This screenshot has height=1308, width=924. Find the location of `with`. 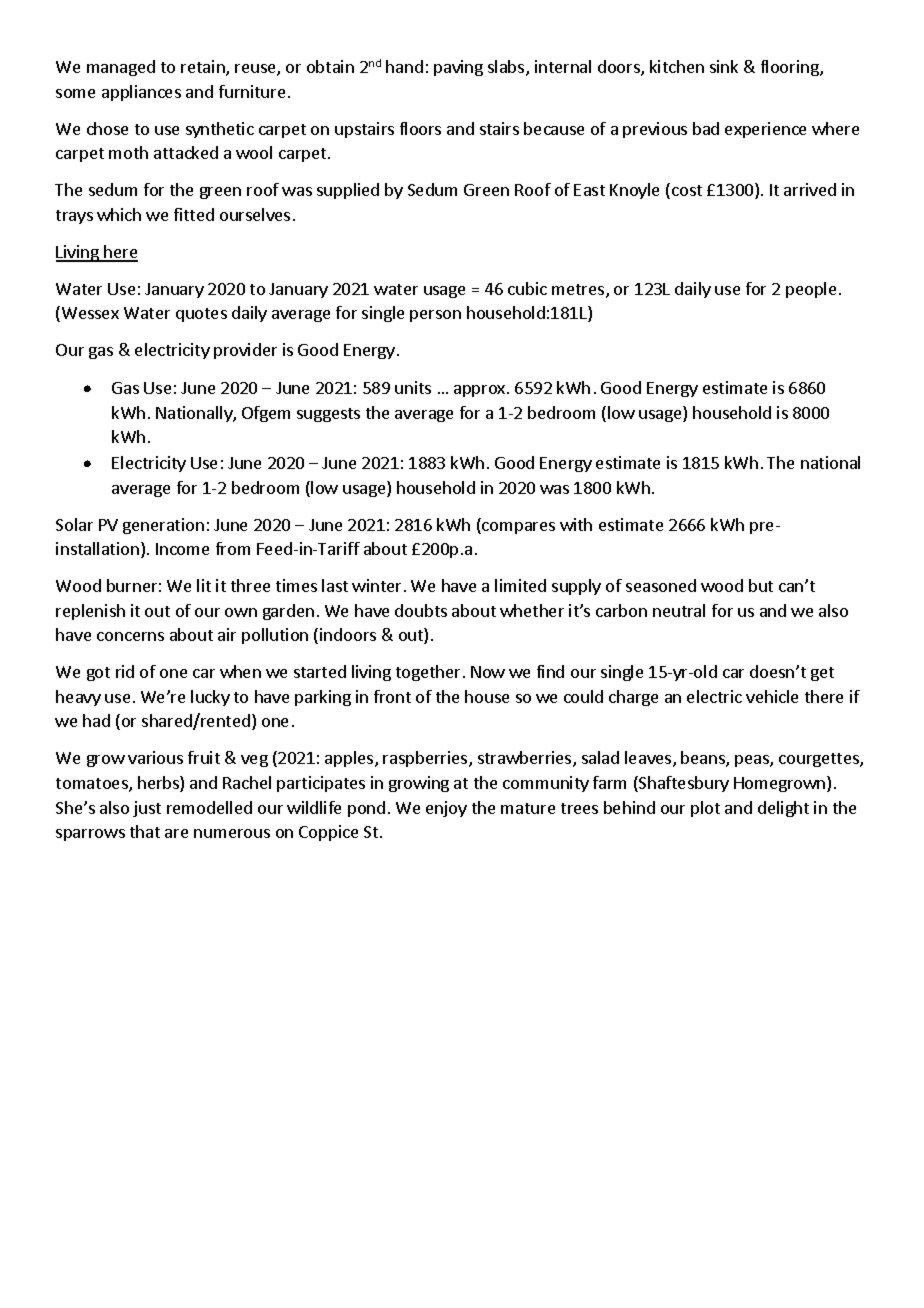

with is located at coordinates (576, 524).
